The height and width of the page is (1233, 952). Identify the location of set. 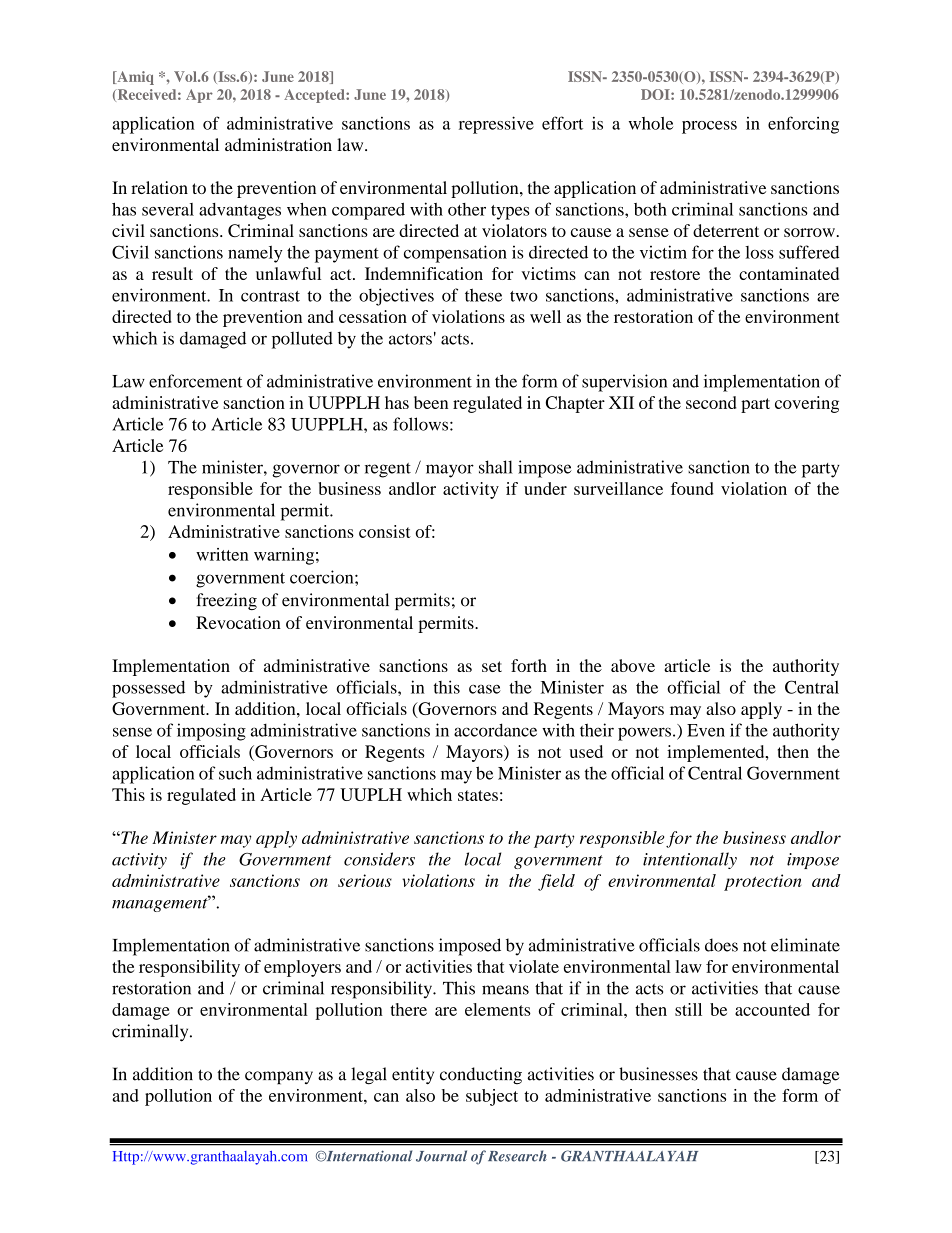
(492, 666).
